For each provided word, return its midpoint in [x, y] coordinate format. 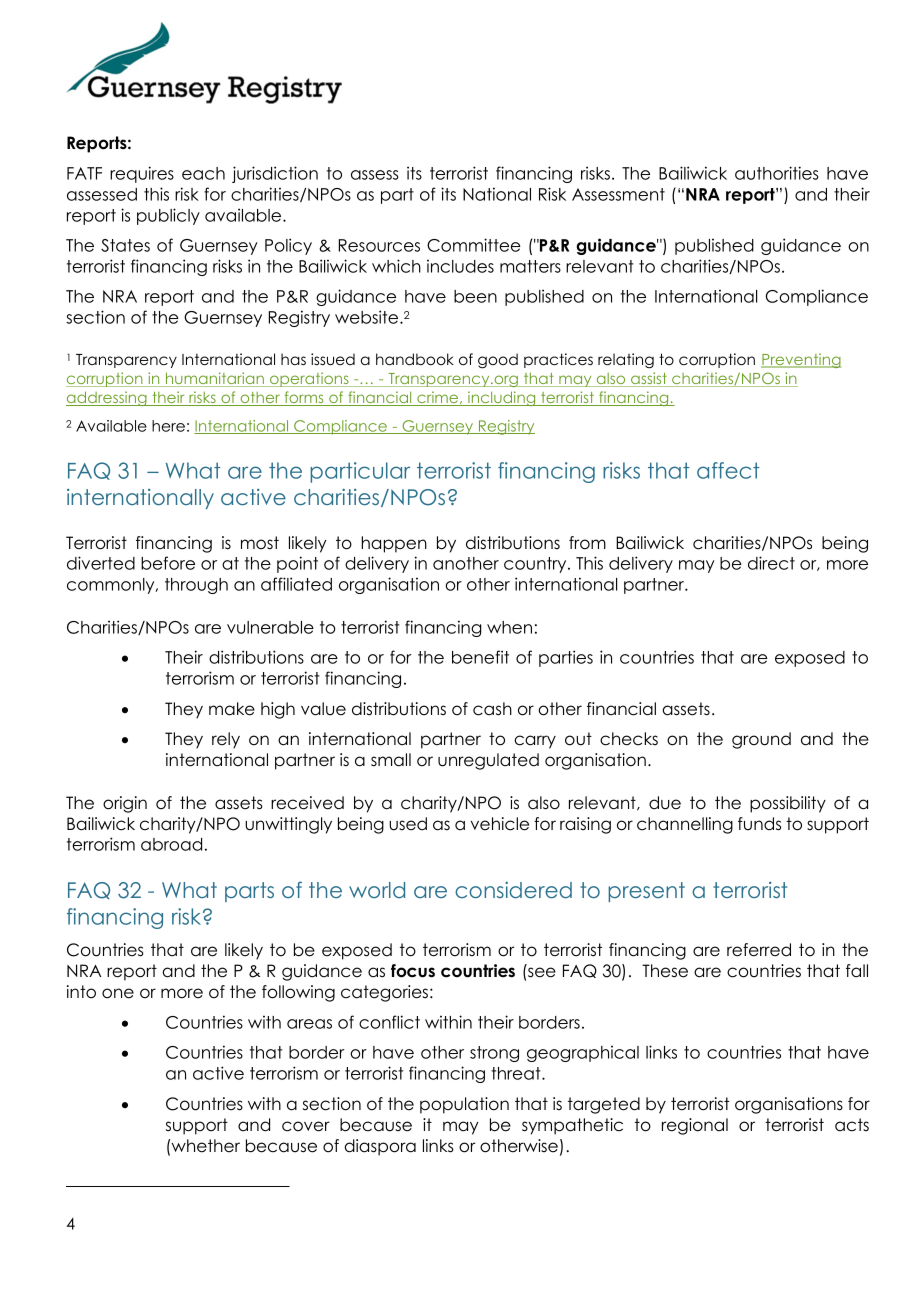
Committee [474, 245]
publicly [168, 216]
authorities [777, 173]
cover [306, 1126]
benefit [480, 657]
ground [761, 740]
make [232, 709]
